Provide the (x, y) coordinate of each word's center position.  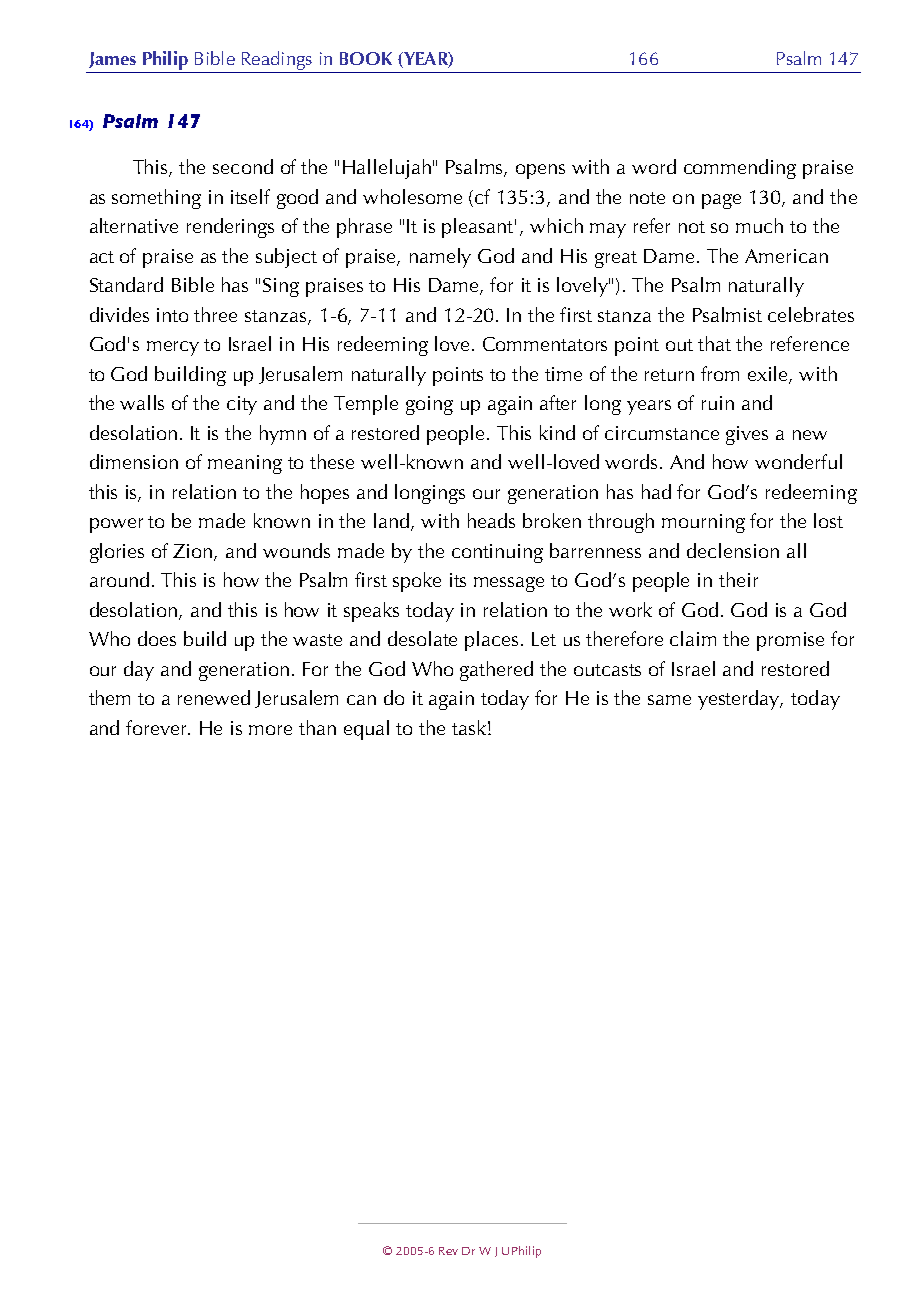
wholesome (412, 196)
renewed (214, 697)
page (721, 201)
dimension (134, 461)
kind (557, 432)
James (112, 60)
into (172, 315)
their (738, 579)
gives (747, 435)
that (714, 343)
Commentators (545, 344)
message (509, 584)
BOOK (366, 58)
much (759, 225)
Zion (194, 552)
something (156, 199)
